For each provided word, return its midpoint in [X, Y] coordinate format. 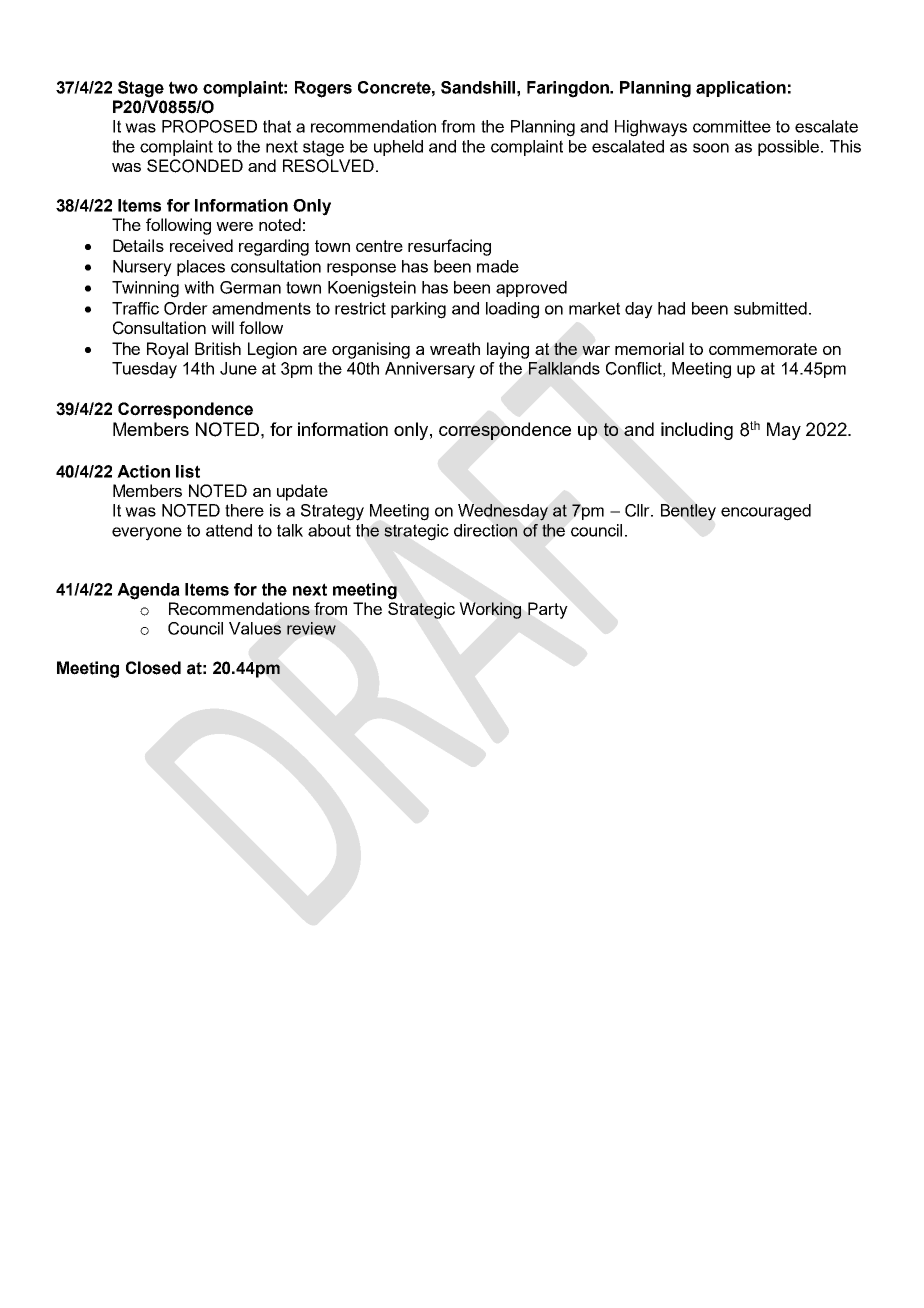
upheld [398, 148]
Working [490, 610]
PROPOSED [209, 126]
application [741, 89]
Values [255, 628]
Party [548, 610]
